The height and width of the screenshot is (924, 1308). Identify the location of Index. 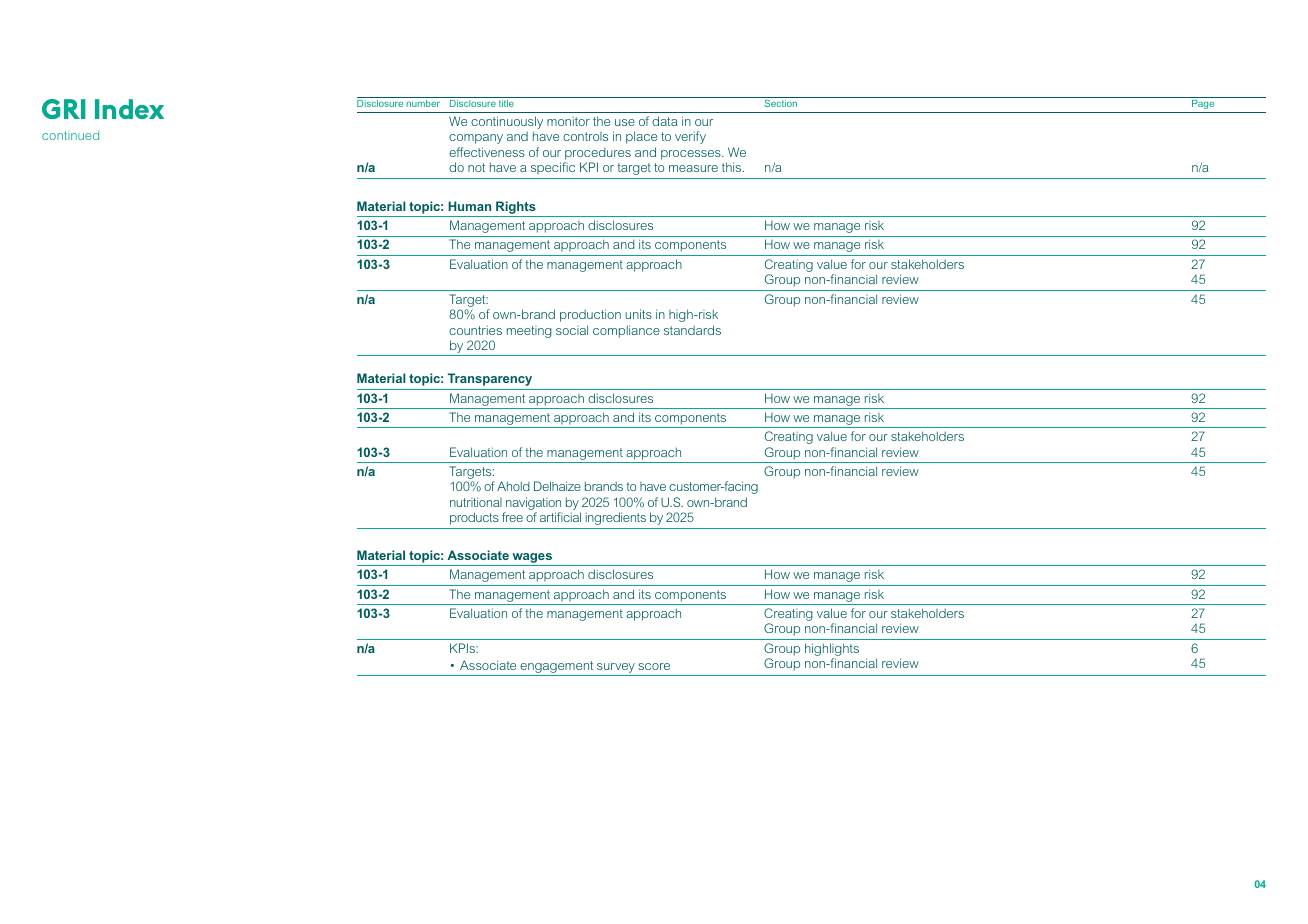
(129, 109).
